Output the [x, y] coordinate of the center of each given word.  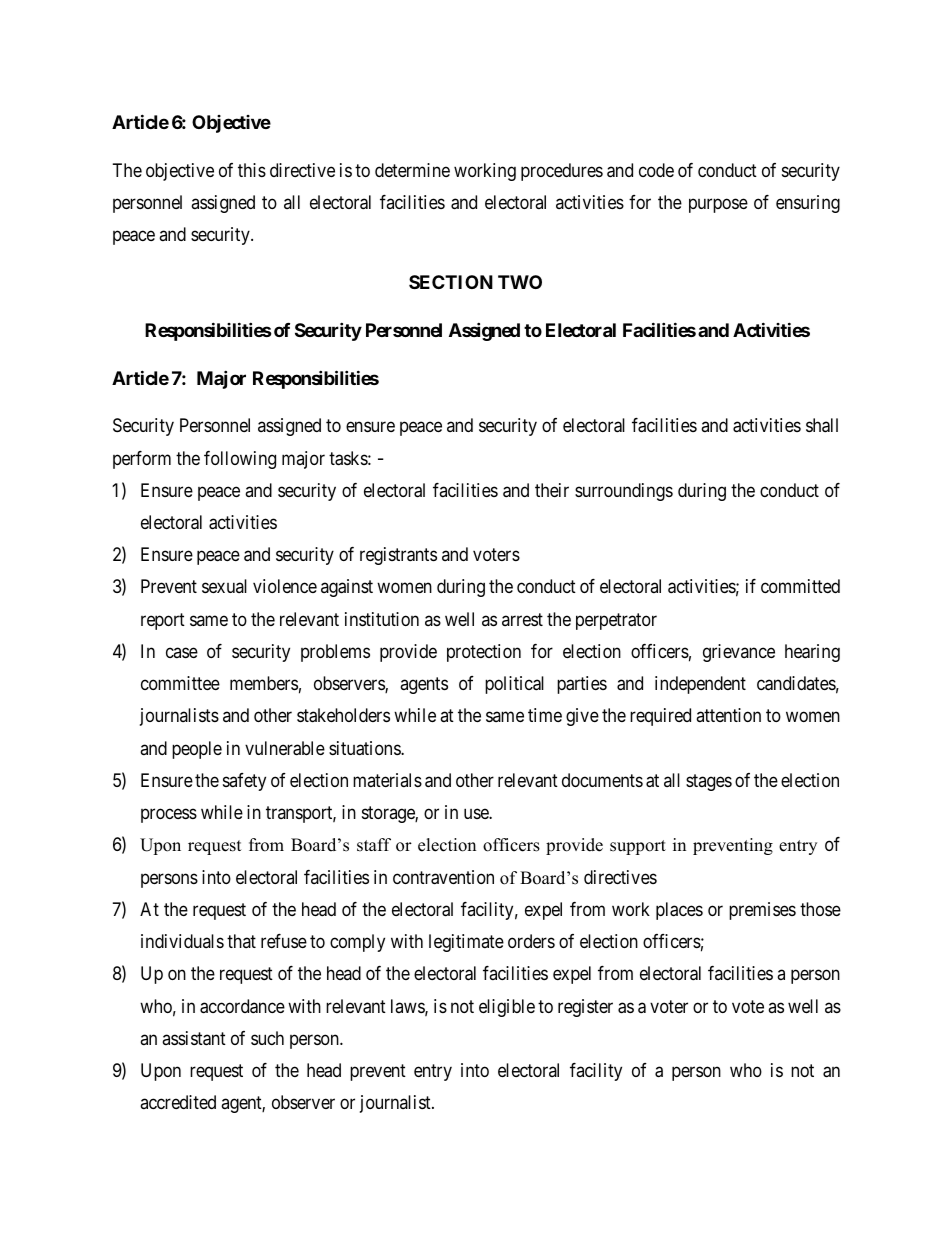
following [240, 460]
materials [387, 780]
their [552, 490]
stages [709, 782]
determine [412, 170]
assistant [194, 1038]
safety [244, 782]
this [252, 170]
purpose [718, 205]
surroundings [624, 492]
